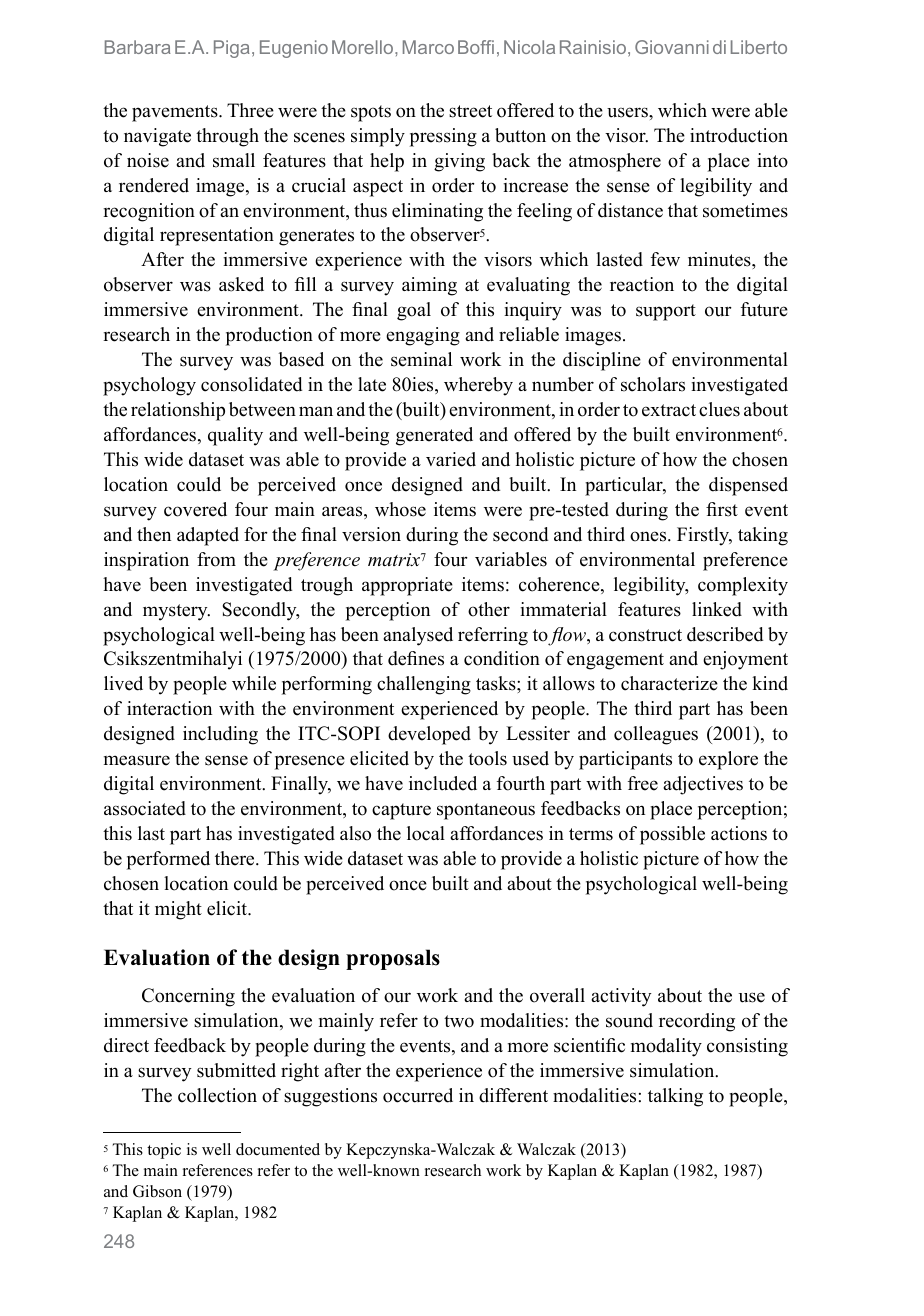  What do you see at coordinates (656, 735) in the screenshot?
I see `colleagues` at bounding box center [656, 735].
